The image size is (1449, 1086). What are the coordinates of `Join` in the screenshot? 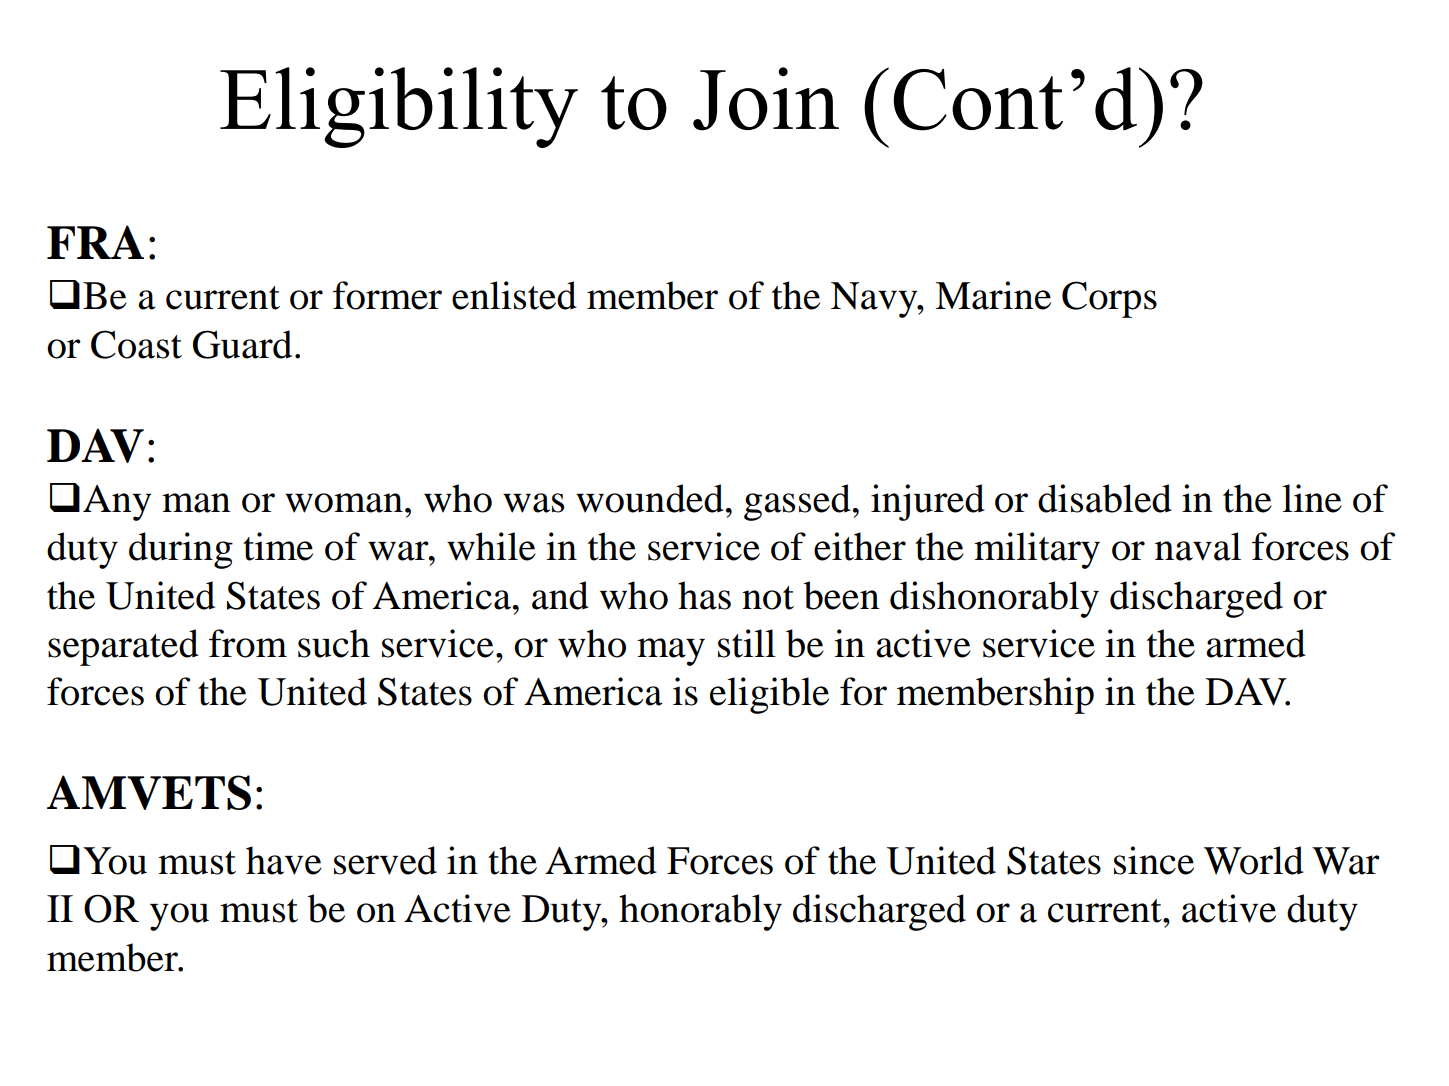 It's located at (766, 99).
